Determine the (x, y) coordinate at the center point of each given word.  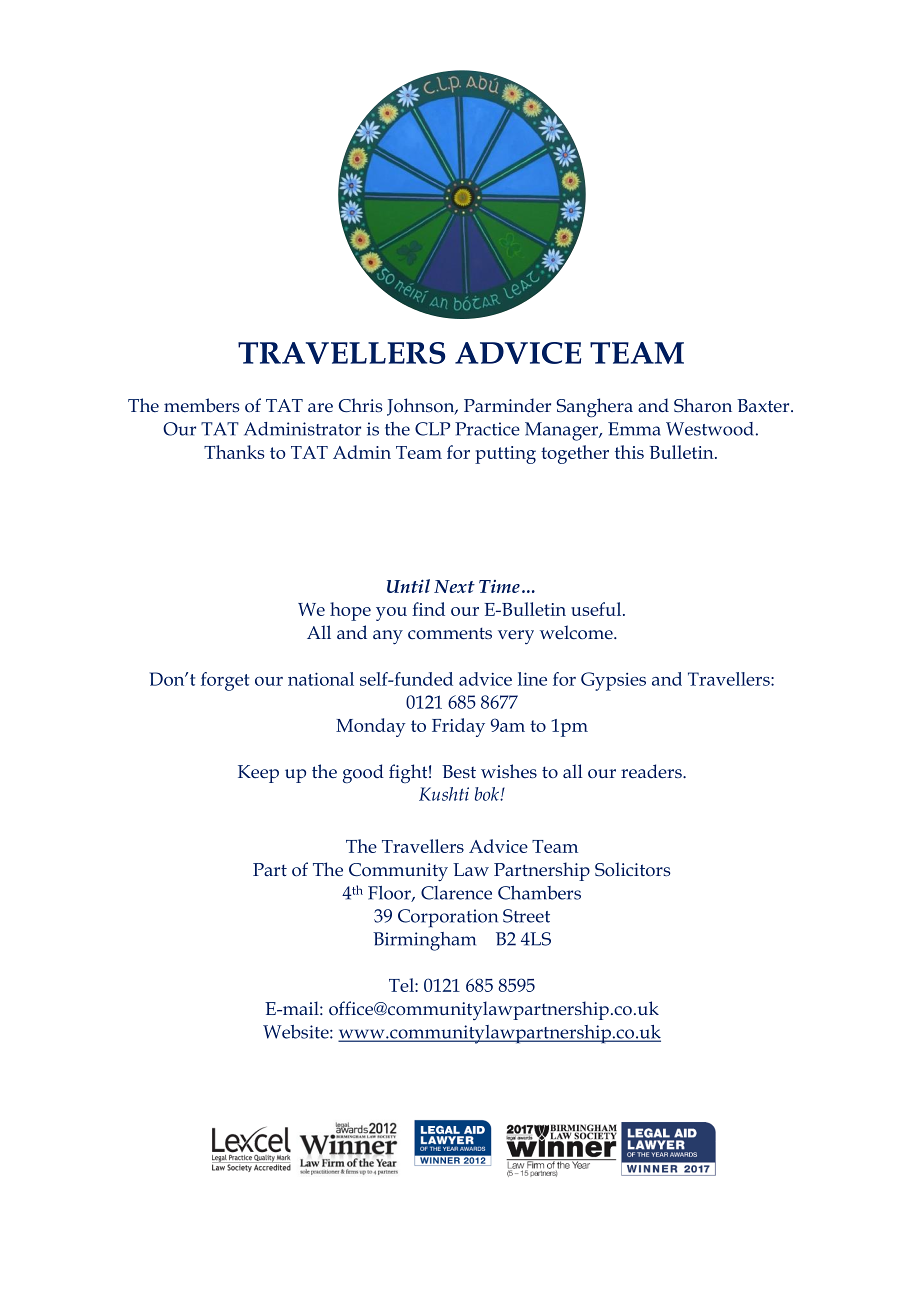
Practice (487, 429)
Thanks (234, 452)
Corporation (448, 918)
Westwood (710, 429)
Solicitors (632, 869)
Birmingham (424, 941)
